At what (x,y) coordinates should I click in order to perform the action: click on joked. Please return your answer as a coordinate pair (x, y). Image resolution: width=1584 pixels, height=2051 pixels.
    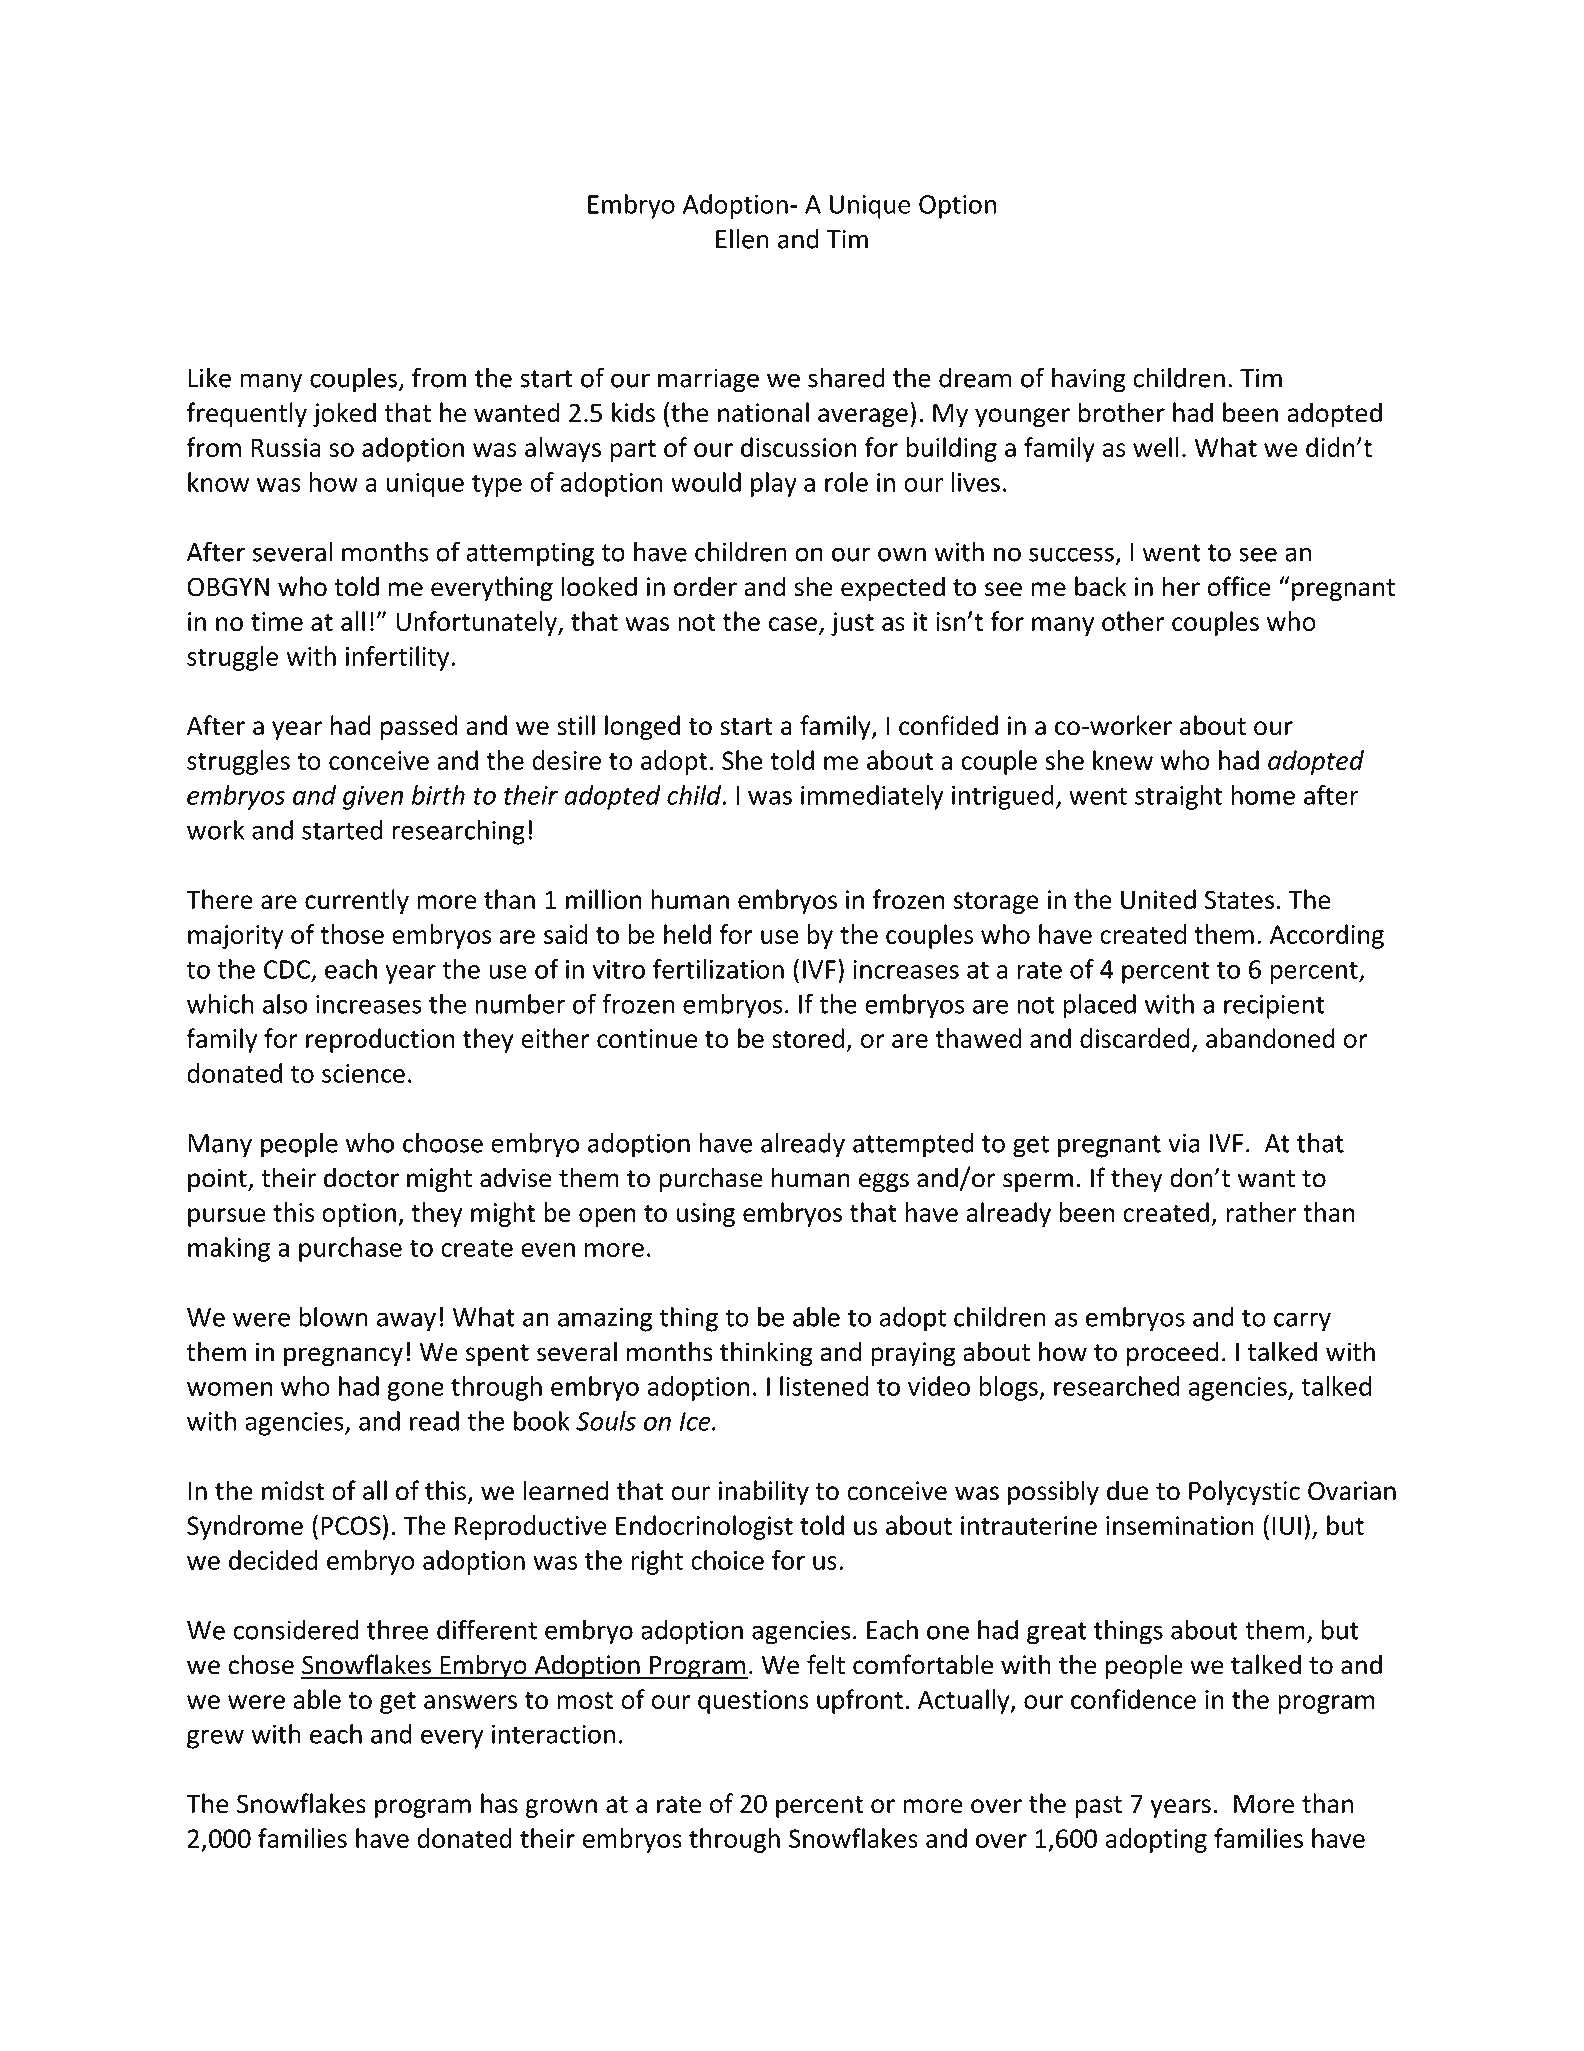
    Looking at the image, I should click on (344, 414).
